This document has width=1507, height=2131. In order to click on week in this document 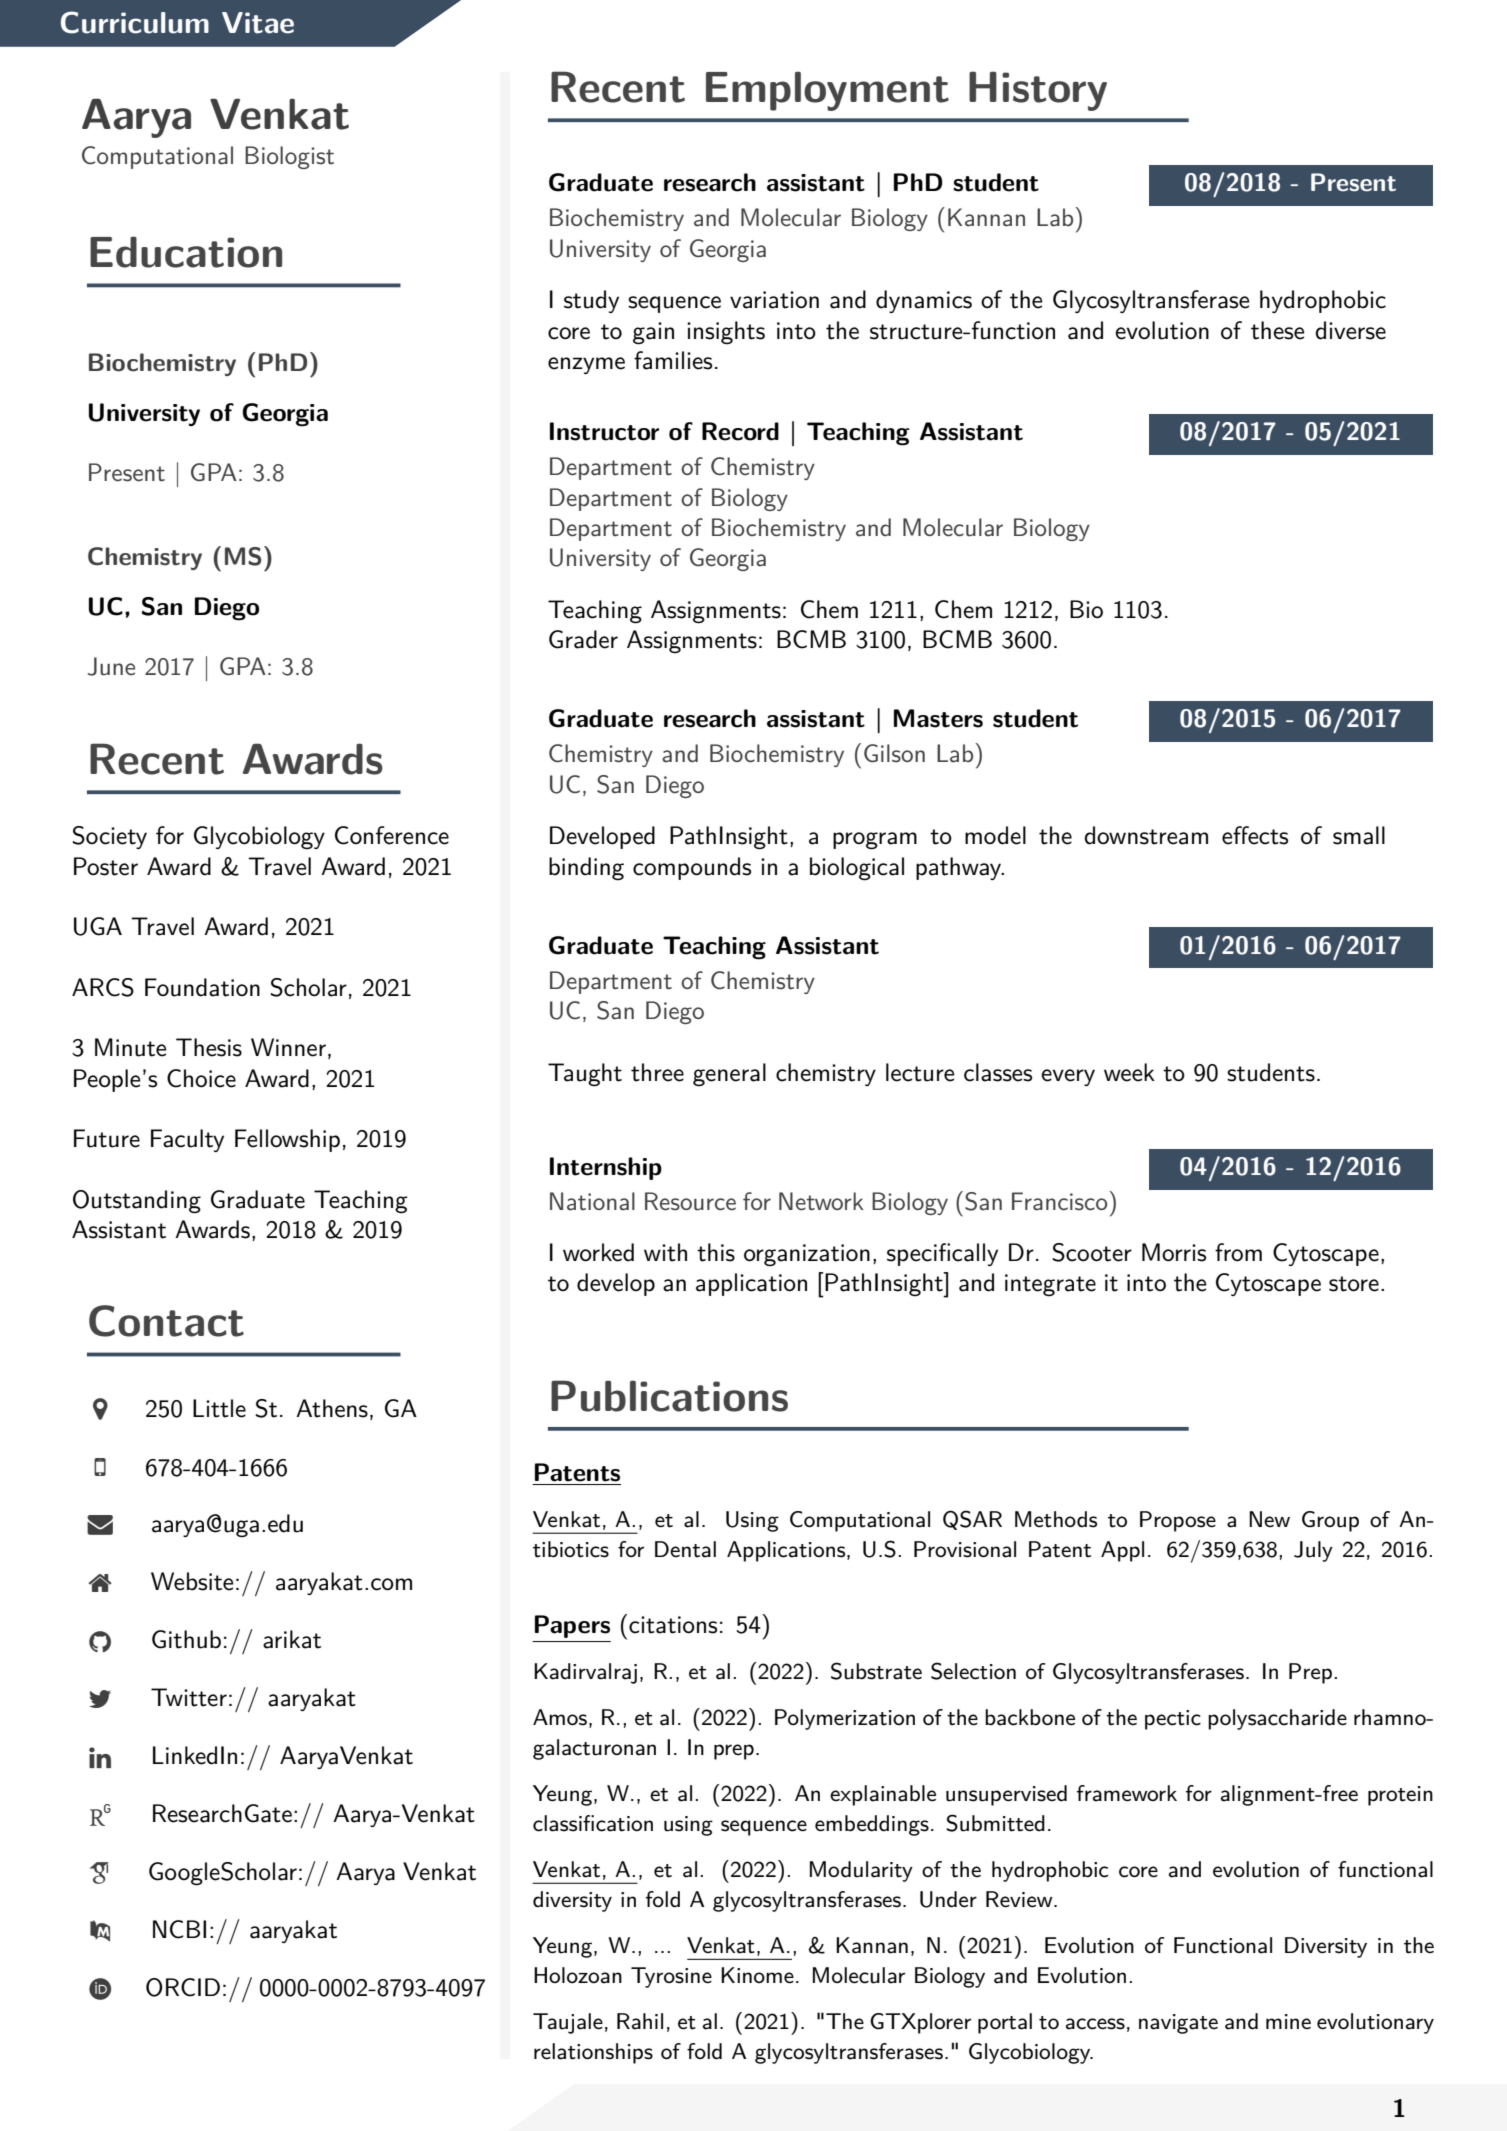, I will do `click(1129, 1072)`.
